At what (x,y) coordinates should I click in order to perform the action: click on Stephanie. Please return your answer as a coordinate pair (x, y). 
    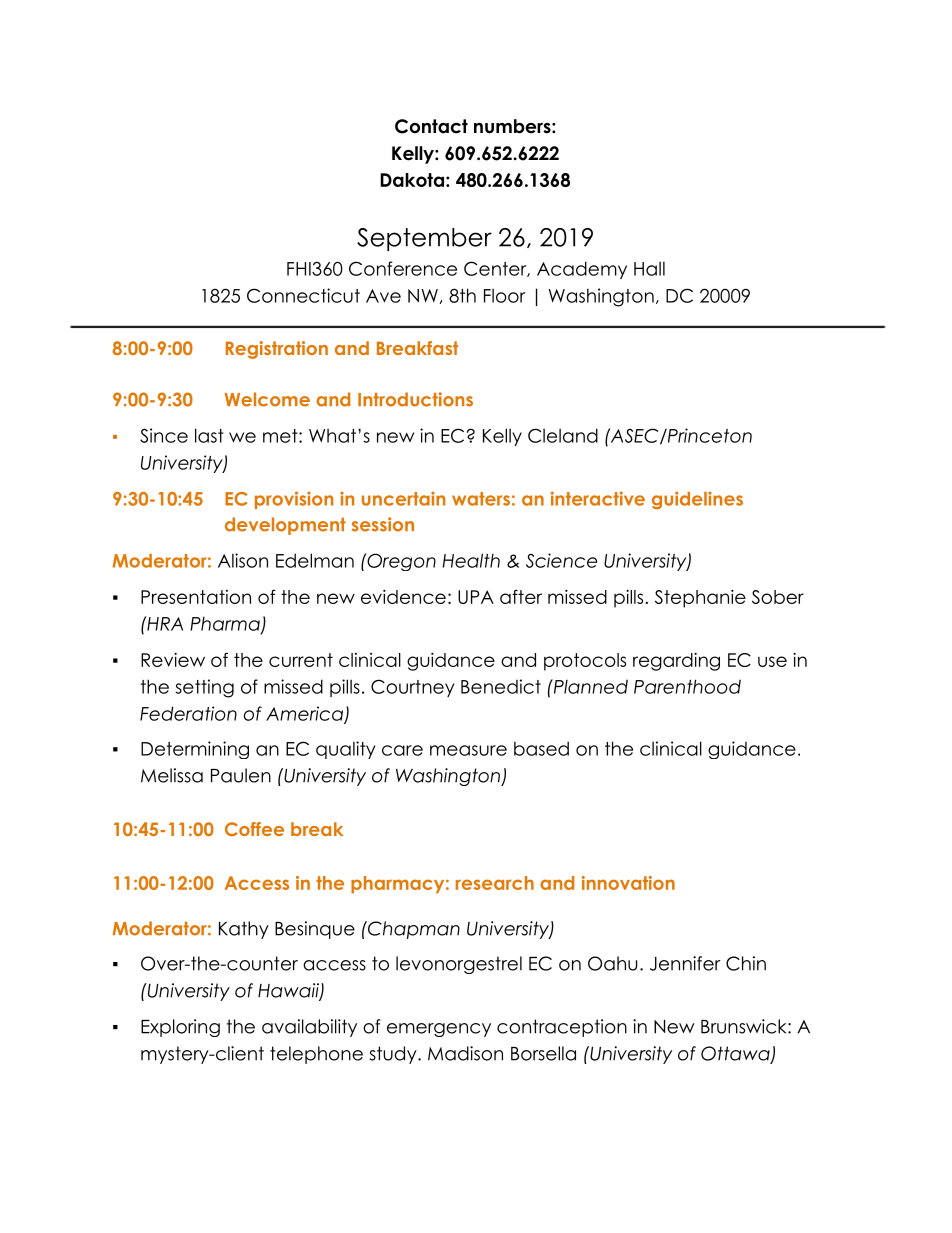
    Looking at the image, I should click on (700, 598).
